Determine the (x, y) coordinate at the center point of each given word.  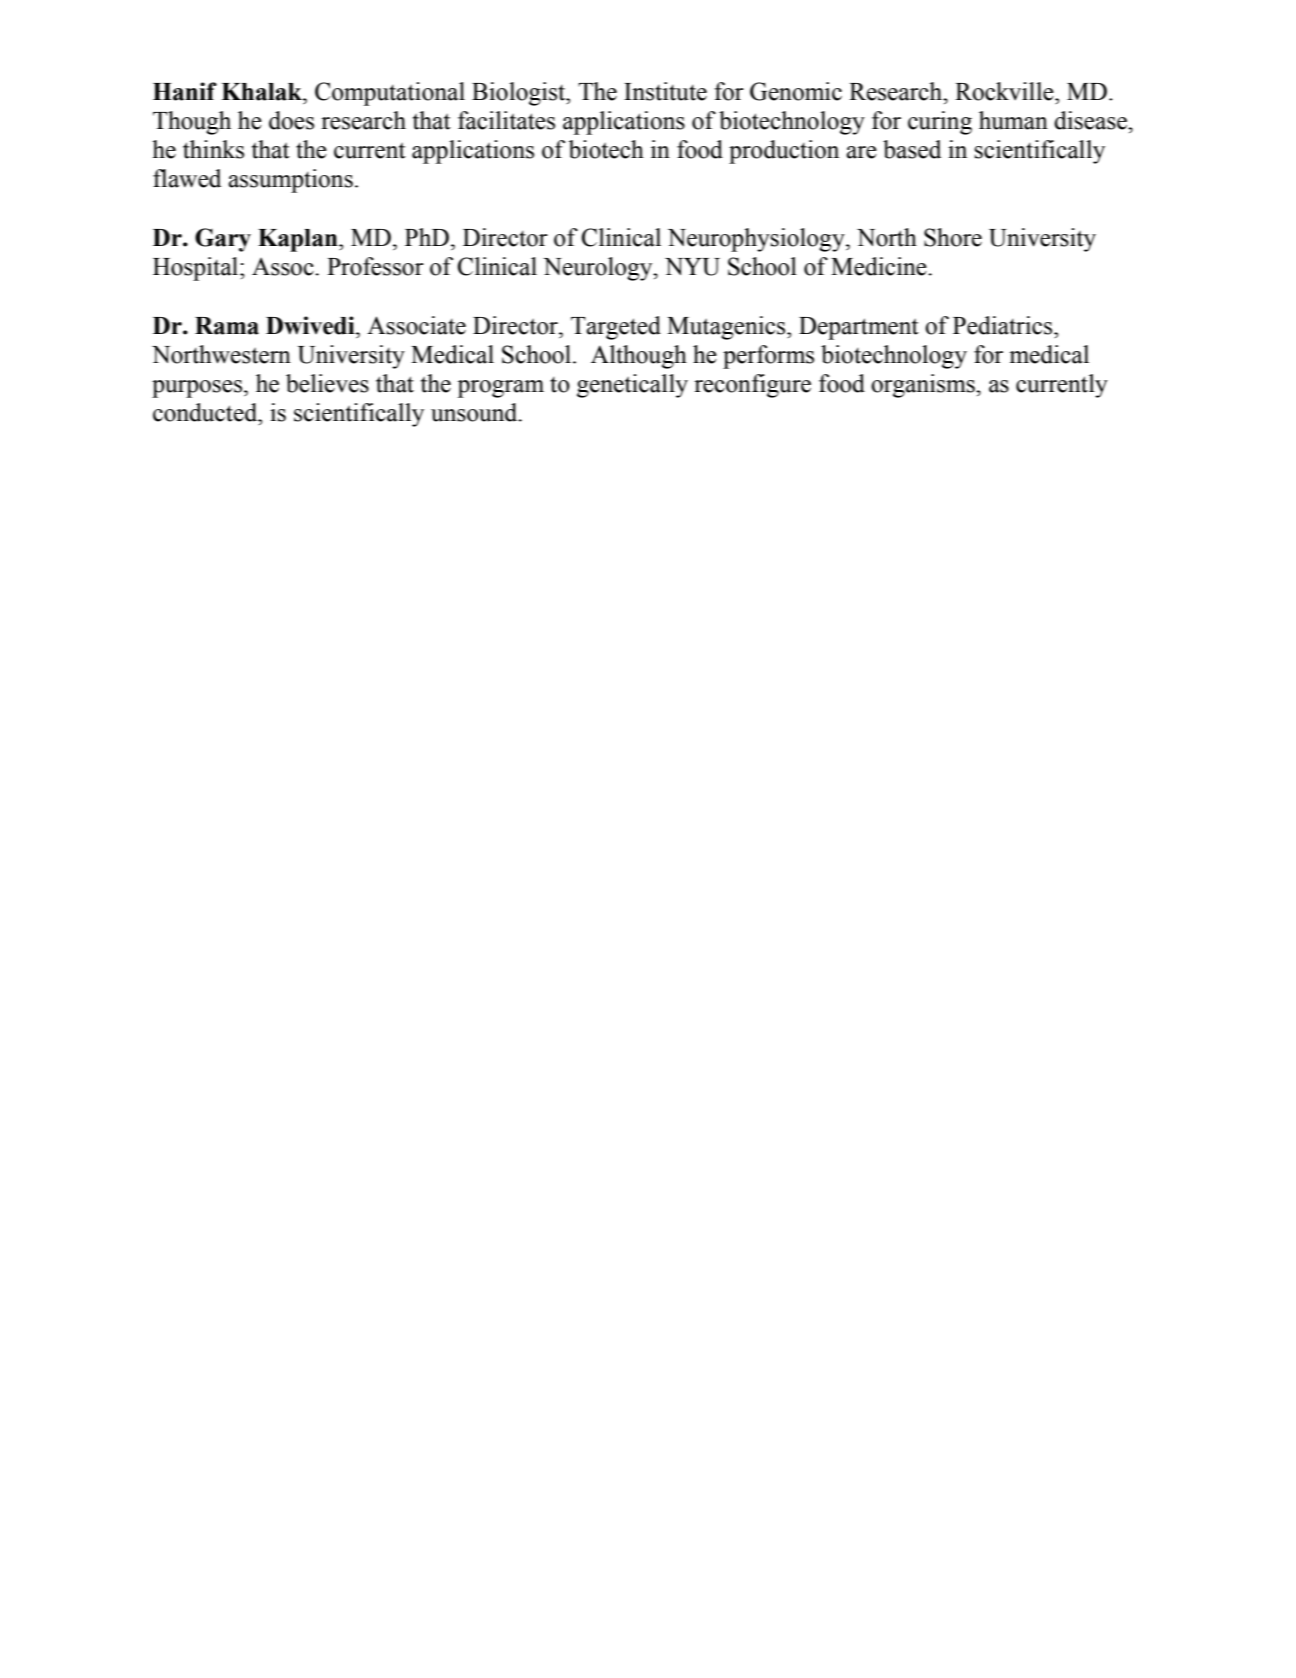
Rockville (1005, 91)
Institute (665, 91)
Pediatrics (1004, 325)
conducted (206, 412)
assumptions (290, 181)
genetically (632, 386)
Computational (390, 94)
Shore (953, 237)
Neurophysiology (757, 240)
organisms (924, 386)
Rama (227, 326)
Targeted (616, 328)
